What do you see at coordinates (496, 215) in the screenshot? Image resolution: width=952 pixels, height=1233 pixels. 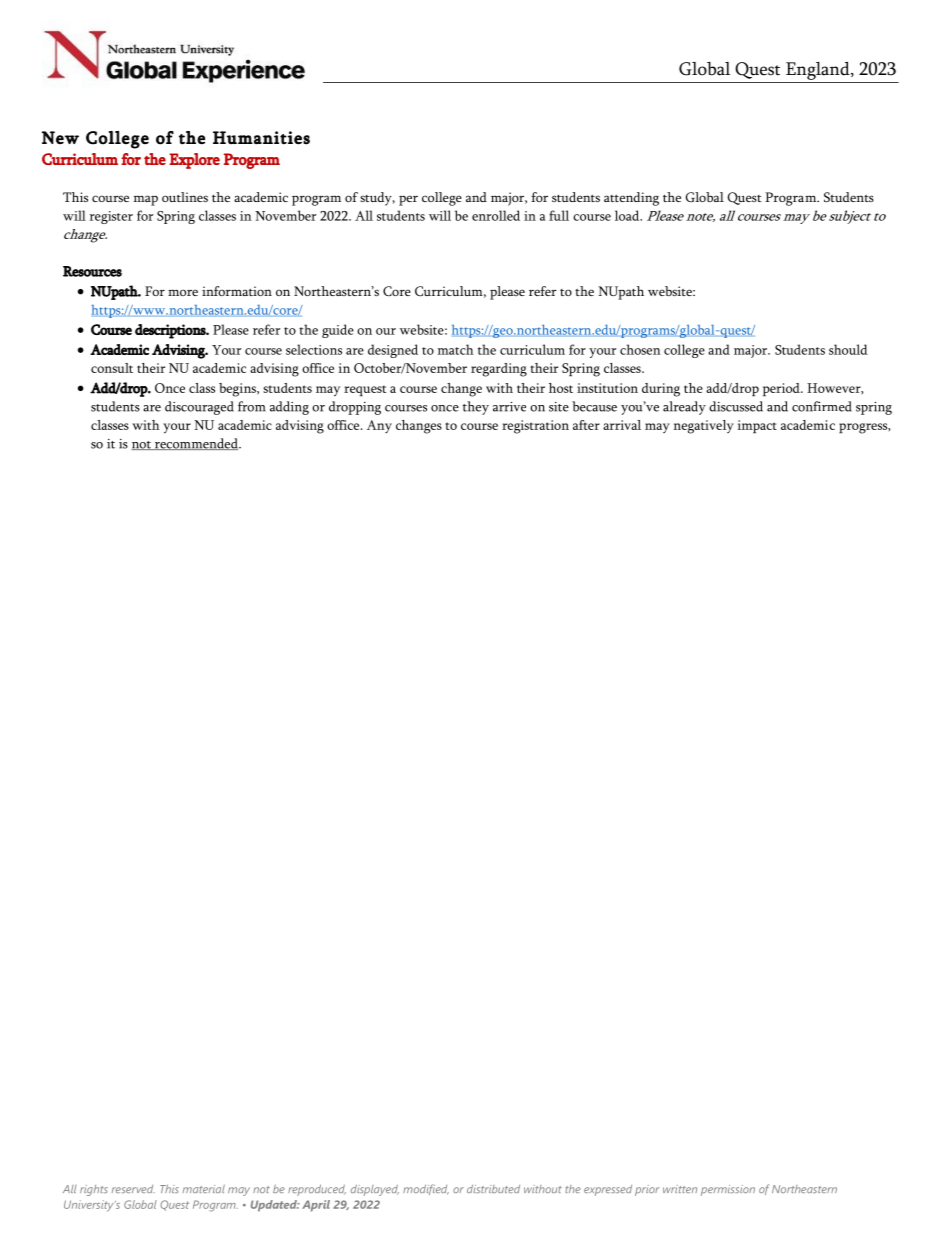 I see `enrolled` at bounding box center [496, 215].
